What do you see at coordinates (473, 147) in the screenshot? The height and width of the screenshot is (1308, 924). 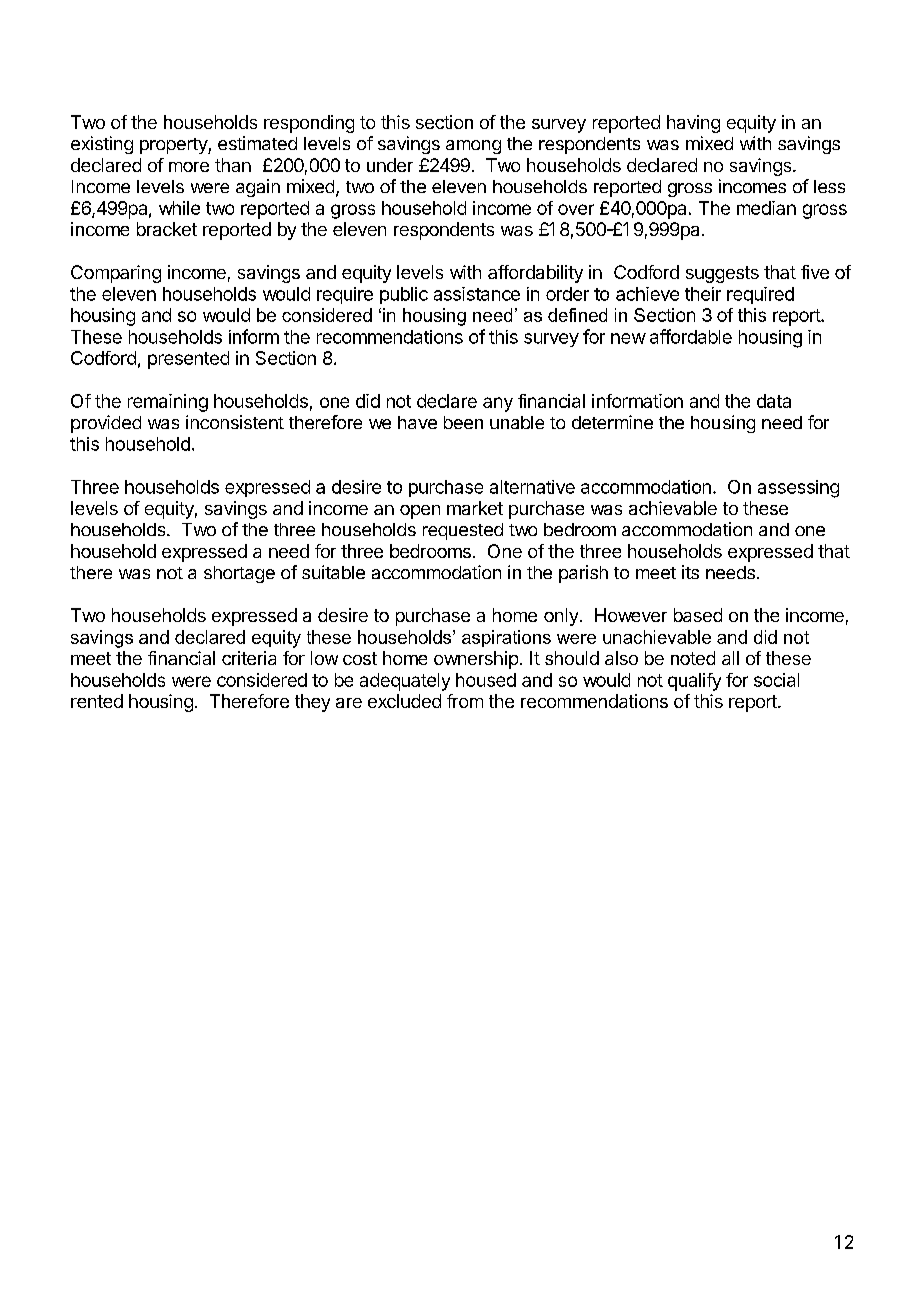 I see `among` at bounding box center [473, 147].
